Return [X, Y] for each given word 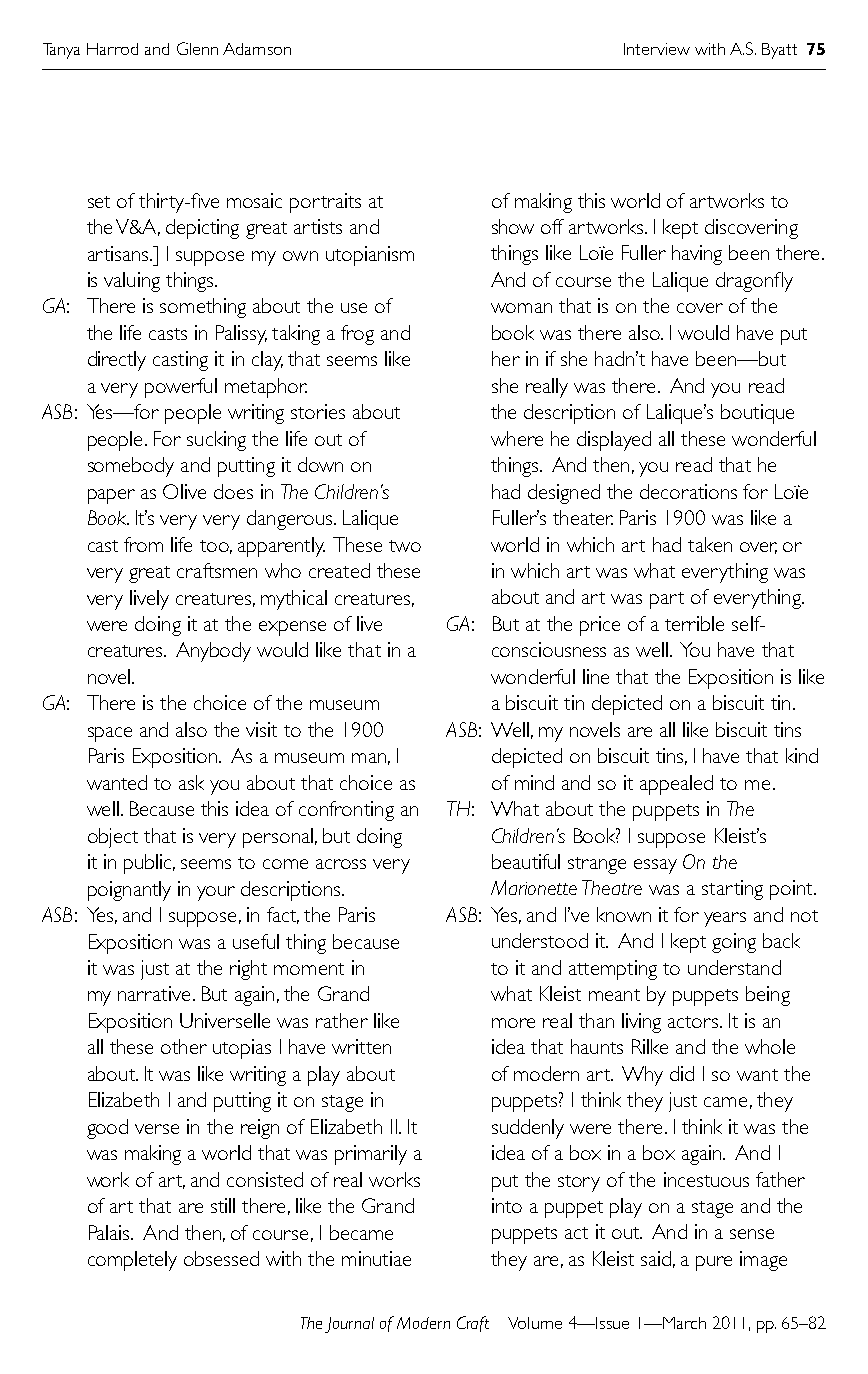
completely [132, 1261]
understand [734, 967]
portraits [325, 203]
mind [534, 782]
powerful [181, 388]
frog [357, 335]
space [110, 734]
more [513, 1023]
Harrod [112, 49]
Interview [657, 49]
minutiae [376, 1258]
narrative [154, 993]
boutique [757, 414]
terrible [694, 623]
